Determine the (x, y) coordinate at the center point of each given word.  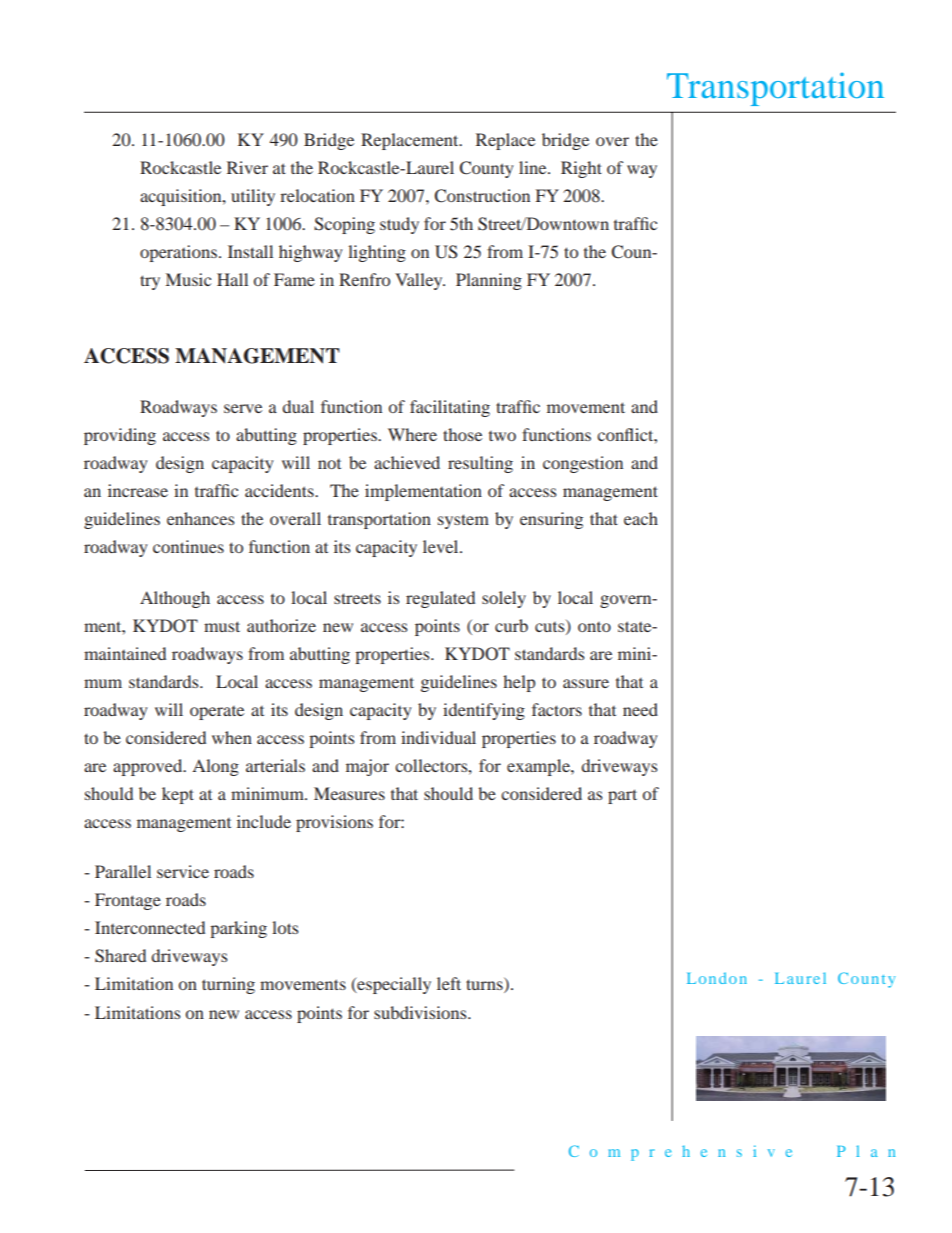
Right (581, 169)
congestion (583, 464)
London (717, 978)
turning (228, 985)
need (640, 709)
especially (393, 985)
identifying (484, 711)
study (399, 225)
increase (138, 490)
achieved (407, 462)
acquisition (182, 197)
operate (217, 713)
